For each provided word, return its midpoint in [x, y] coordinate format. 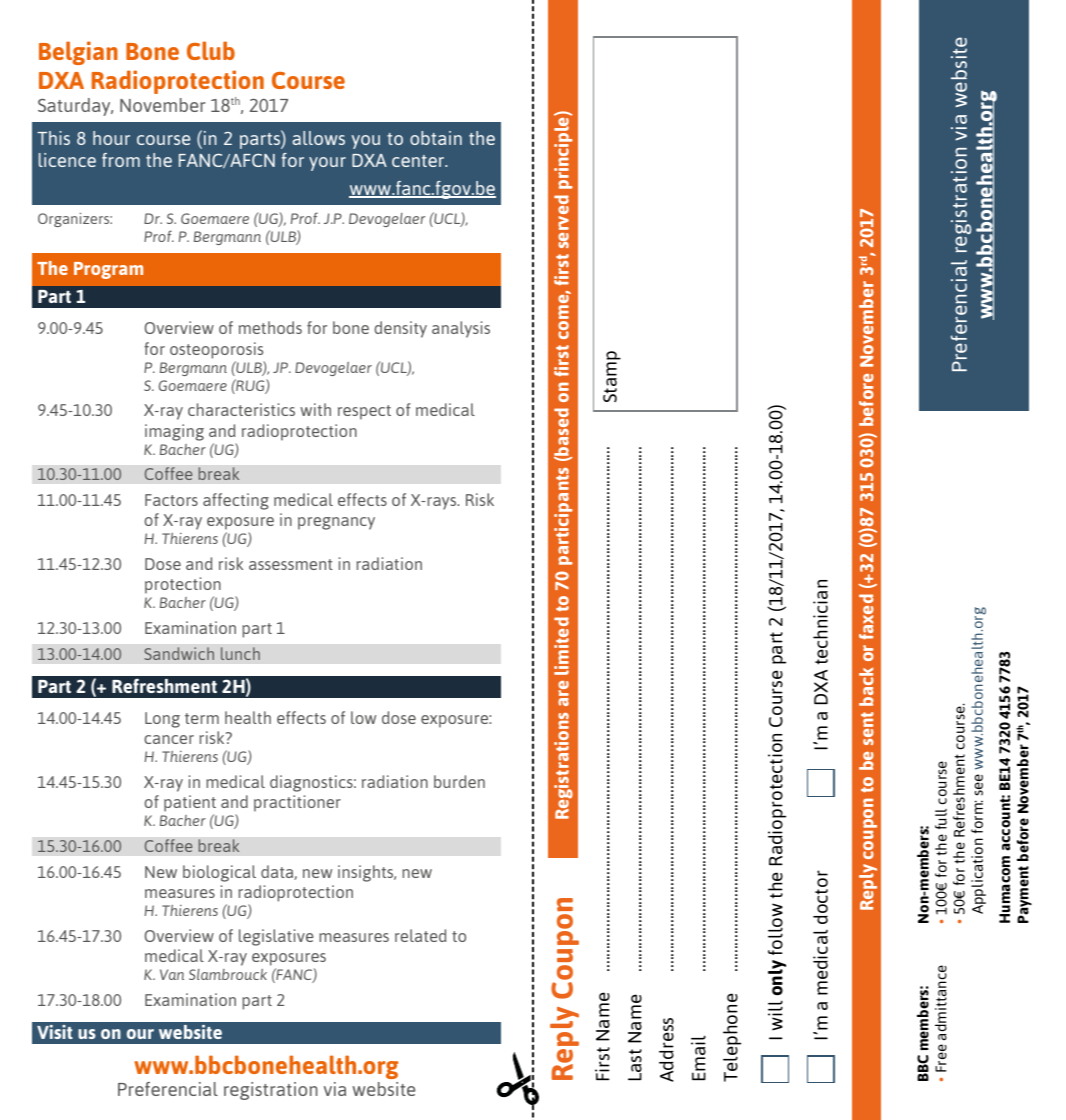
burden [459, 781]
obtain [436, 138]
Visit [55, 1032]
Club [211, 50]
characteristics [241, 409]
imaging [174, 432]
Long [162, 720]
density [400, 329]
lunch [240, 653]
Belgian [78, 53]
